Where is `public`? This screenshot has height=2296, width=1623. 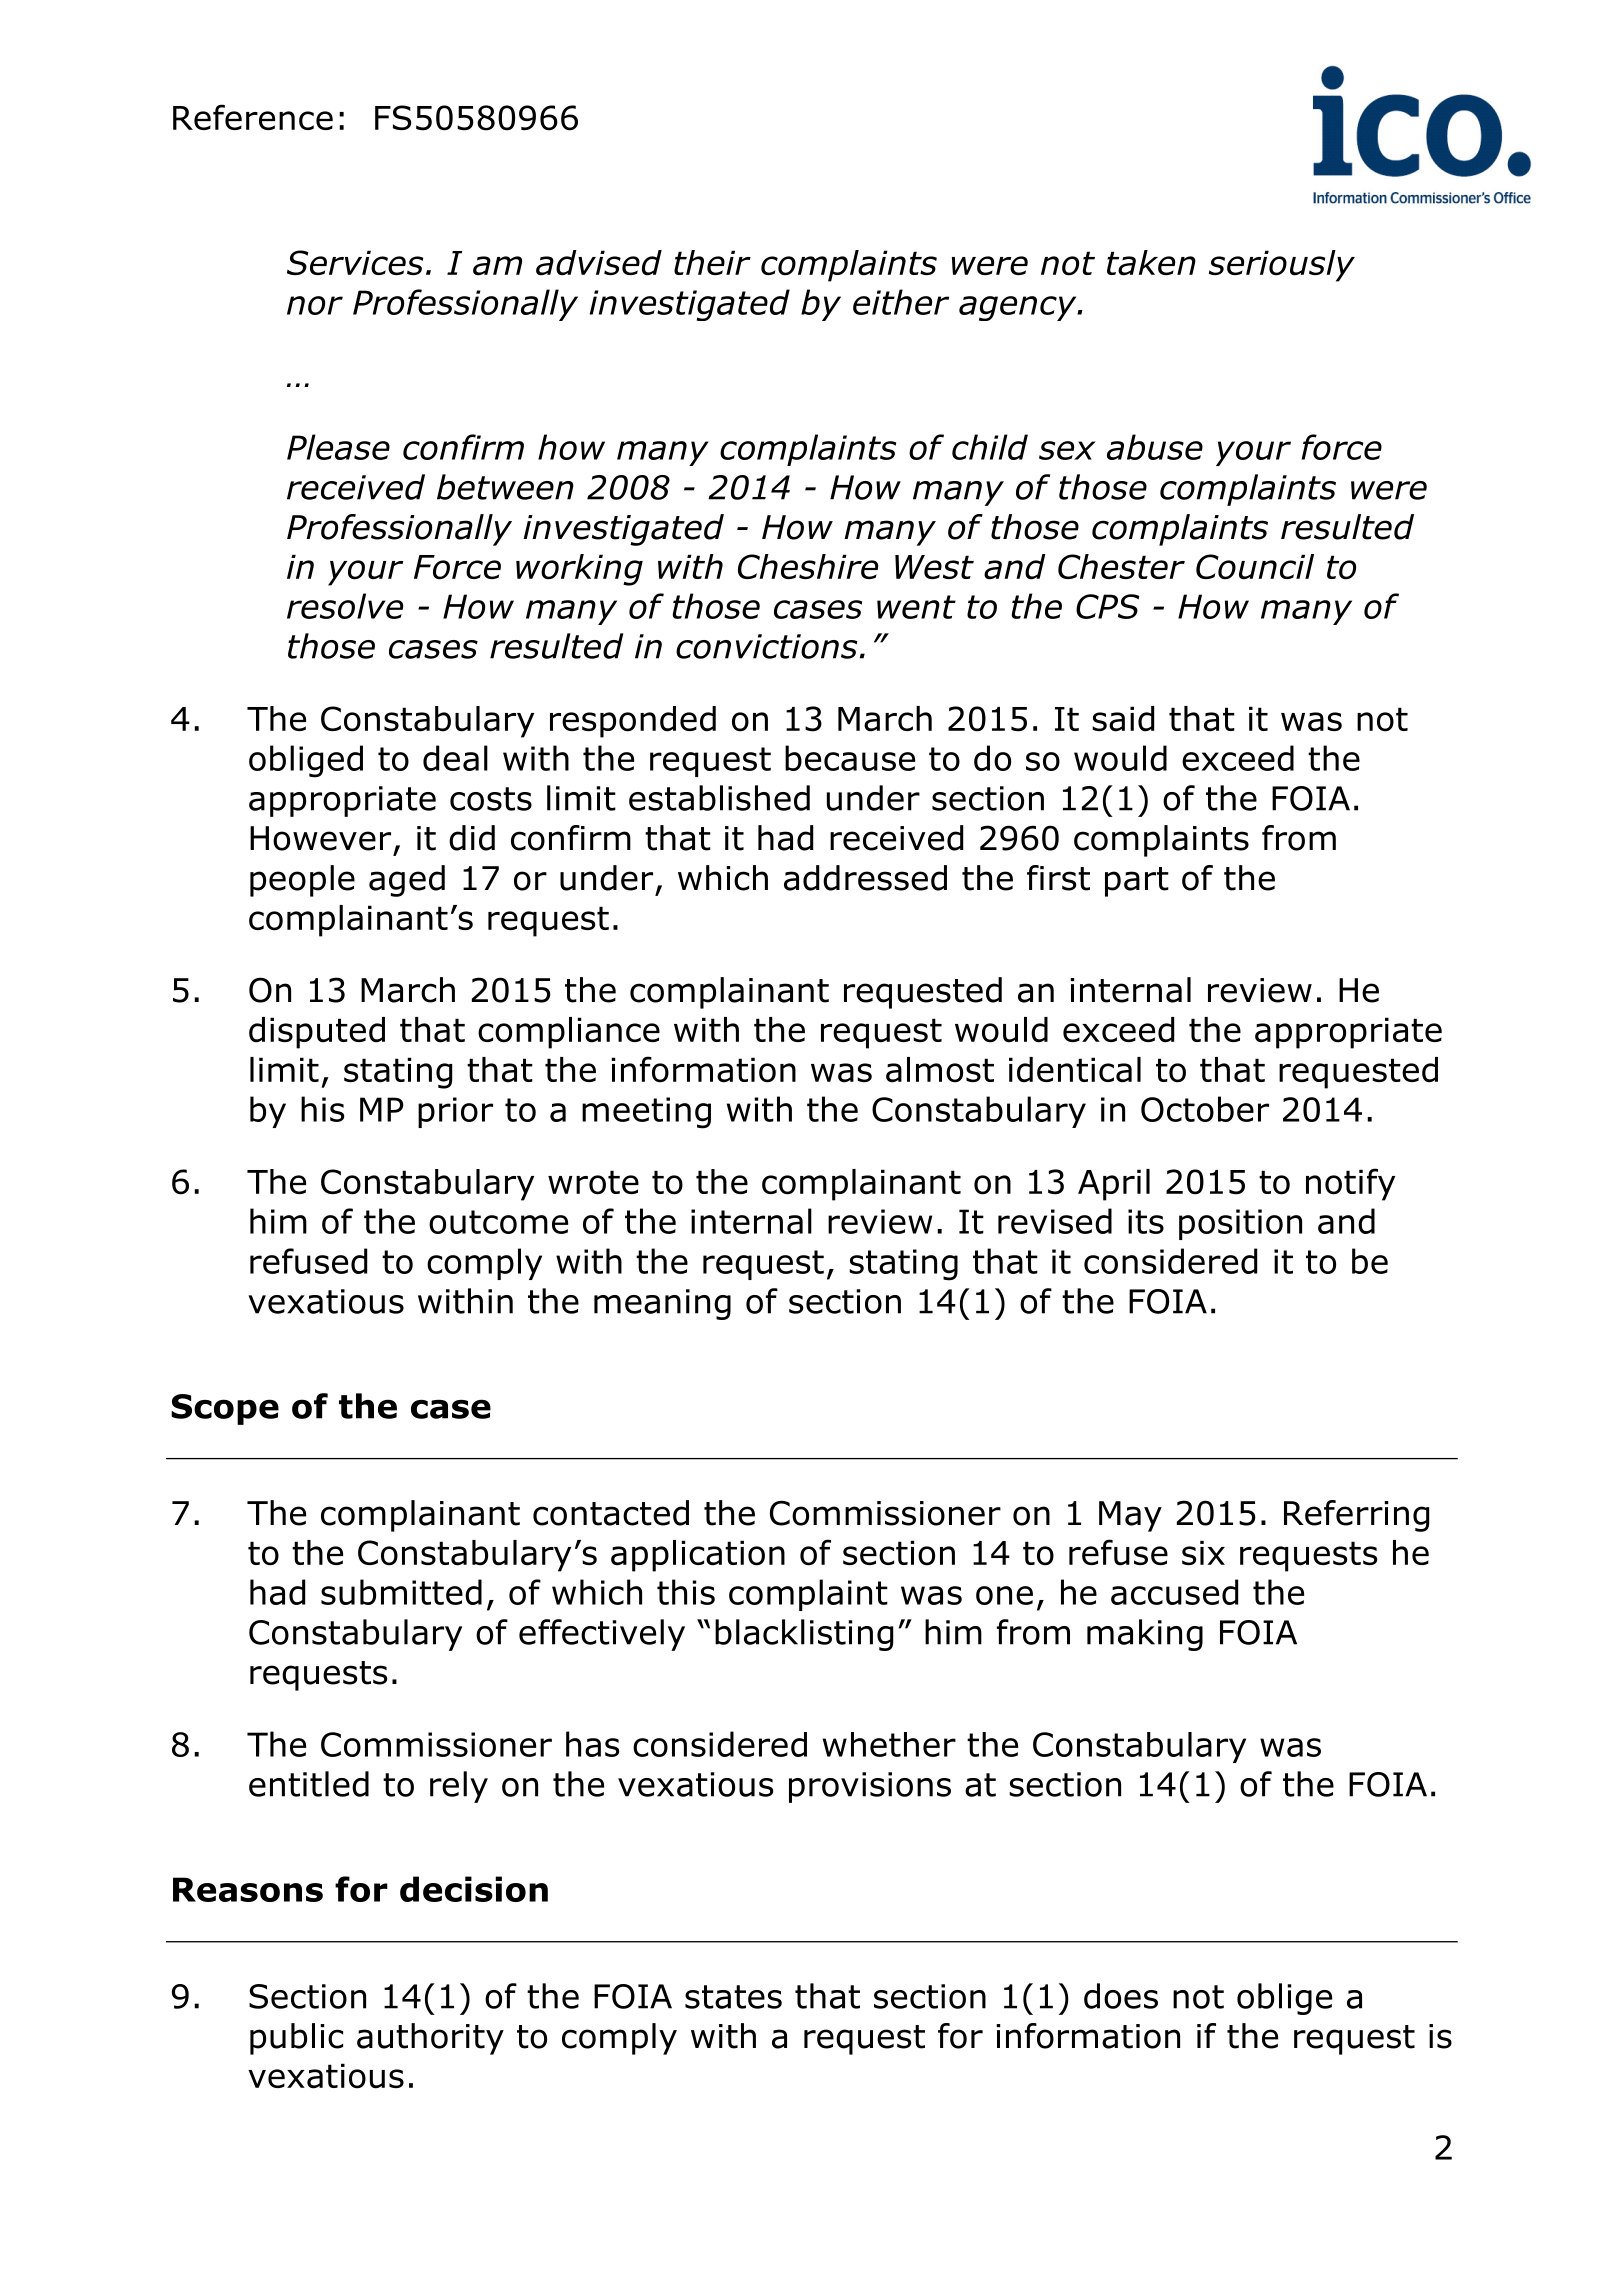 public is located at coordinates (296, 2039).
